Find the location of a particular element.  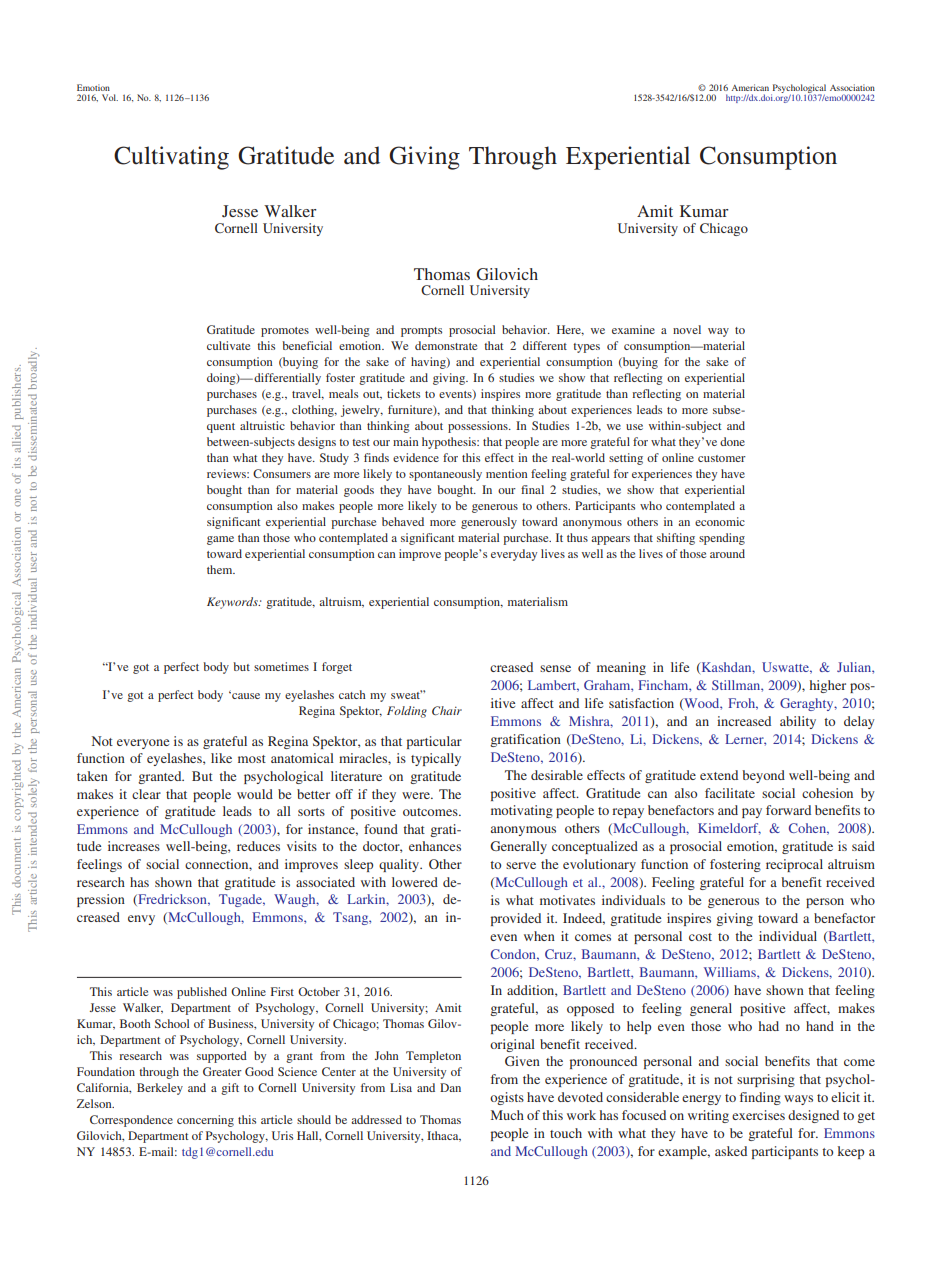

Much is located at coordinates (507, 1115).
